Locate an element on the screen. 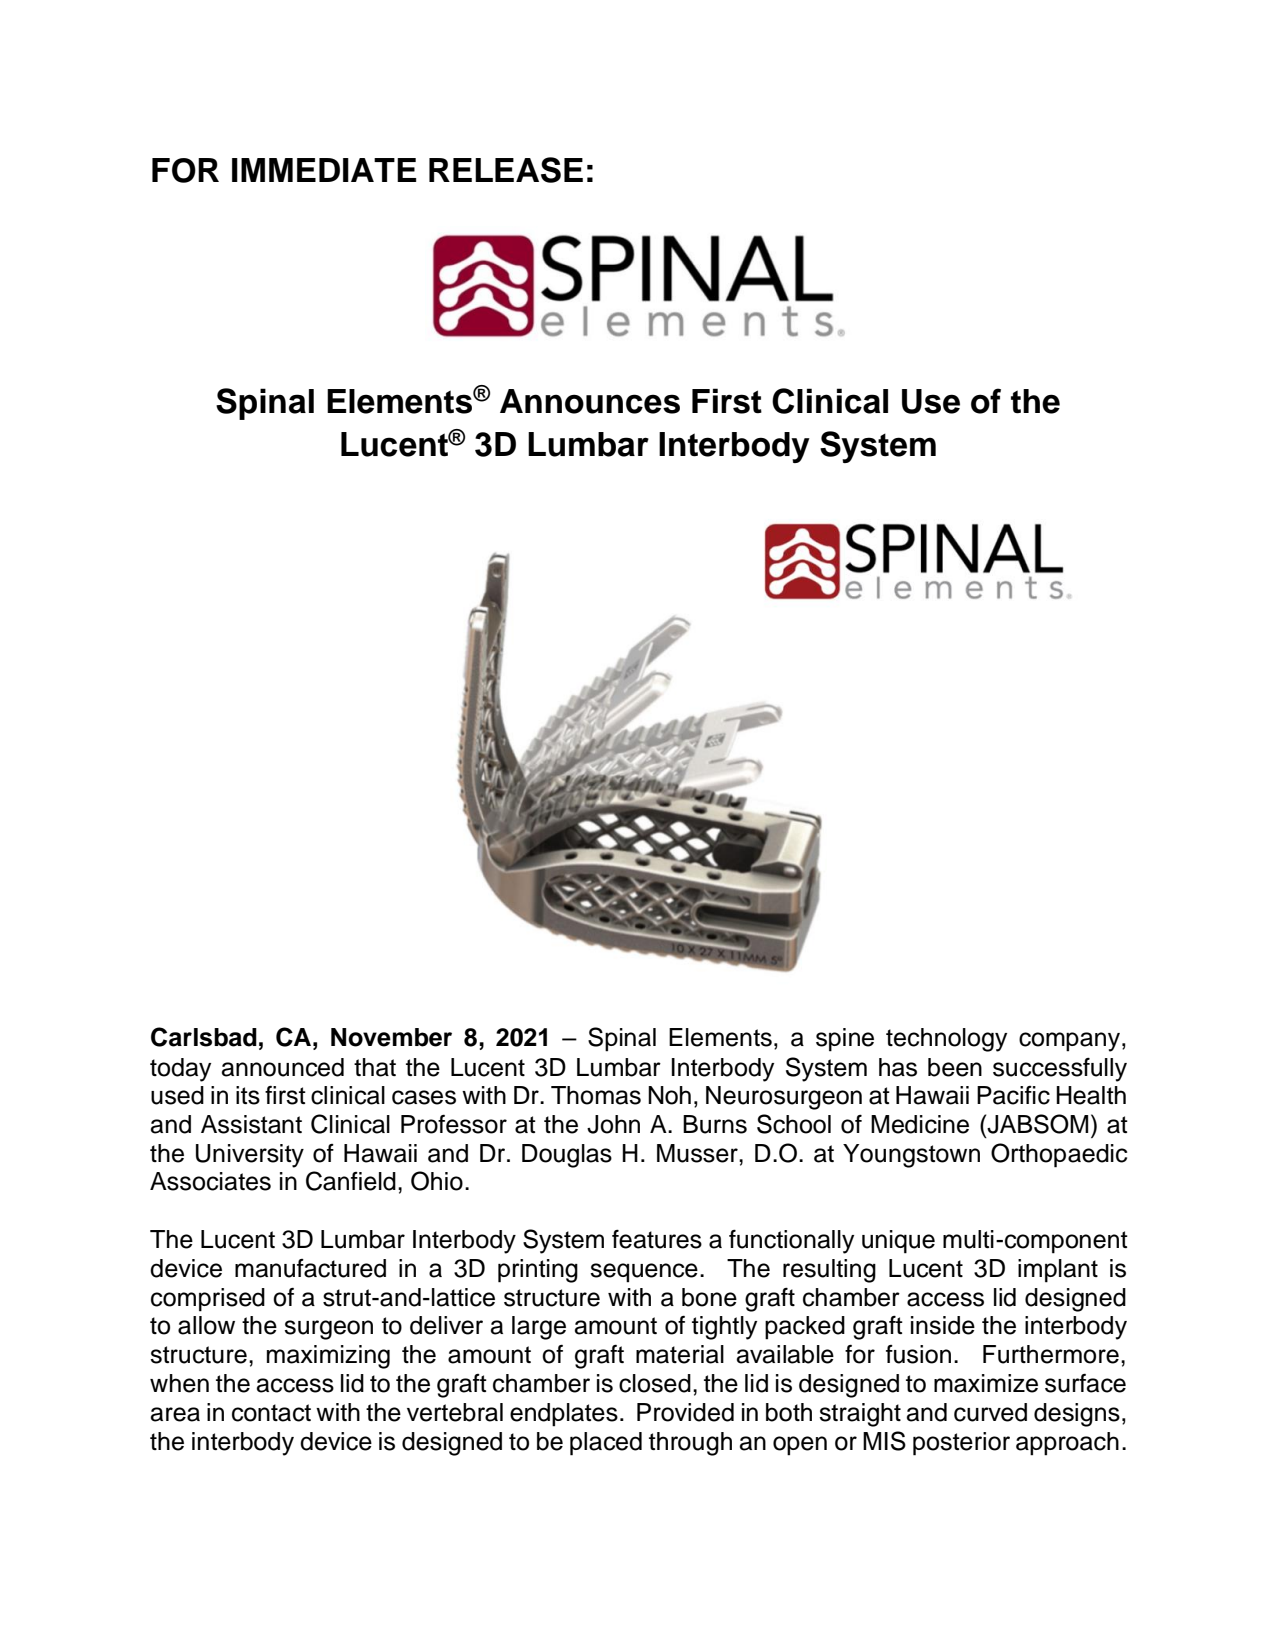  spine is located at coordinates (845, 1040).
